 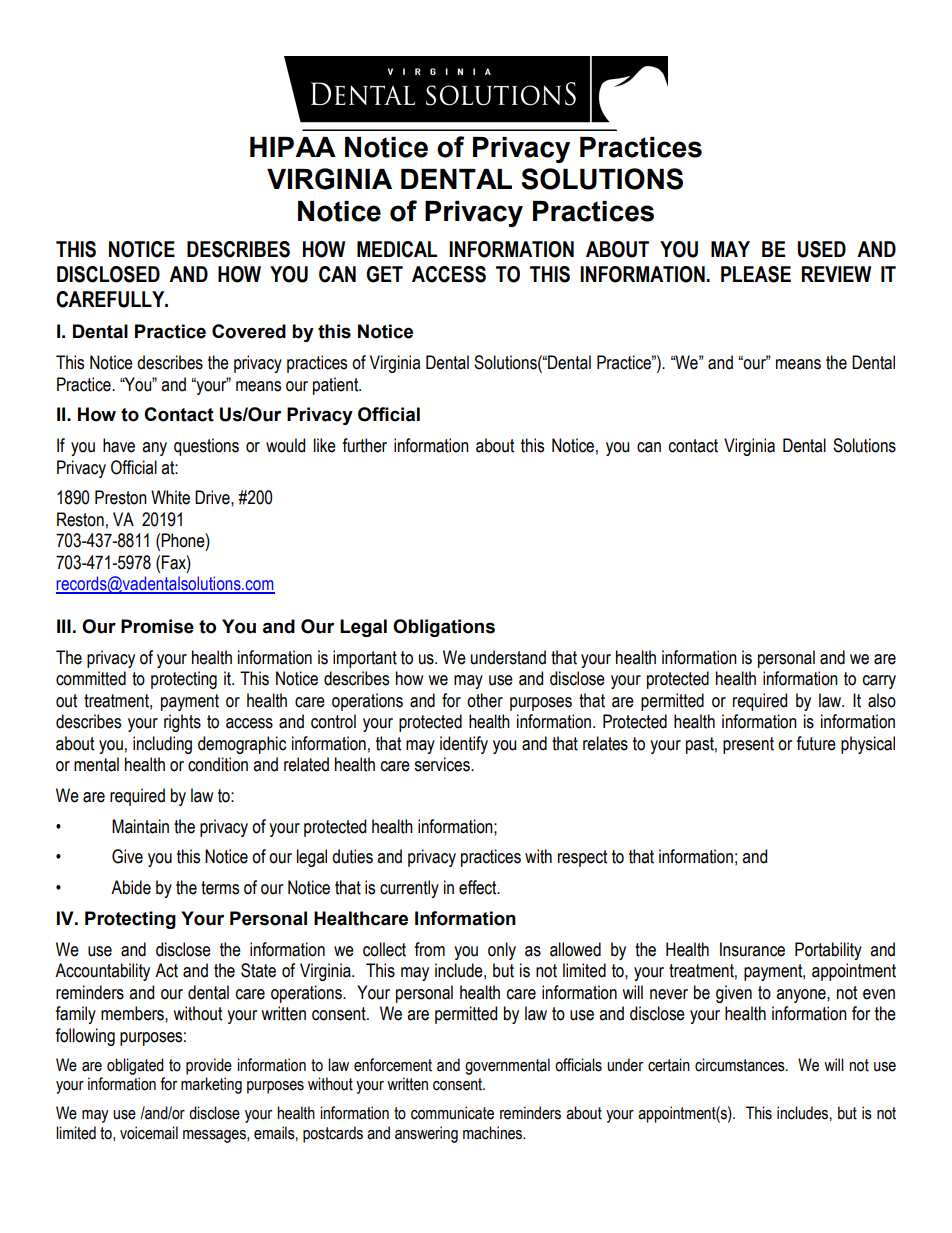 I want to click on voicemail, so click(x=149, y=1133).
